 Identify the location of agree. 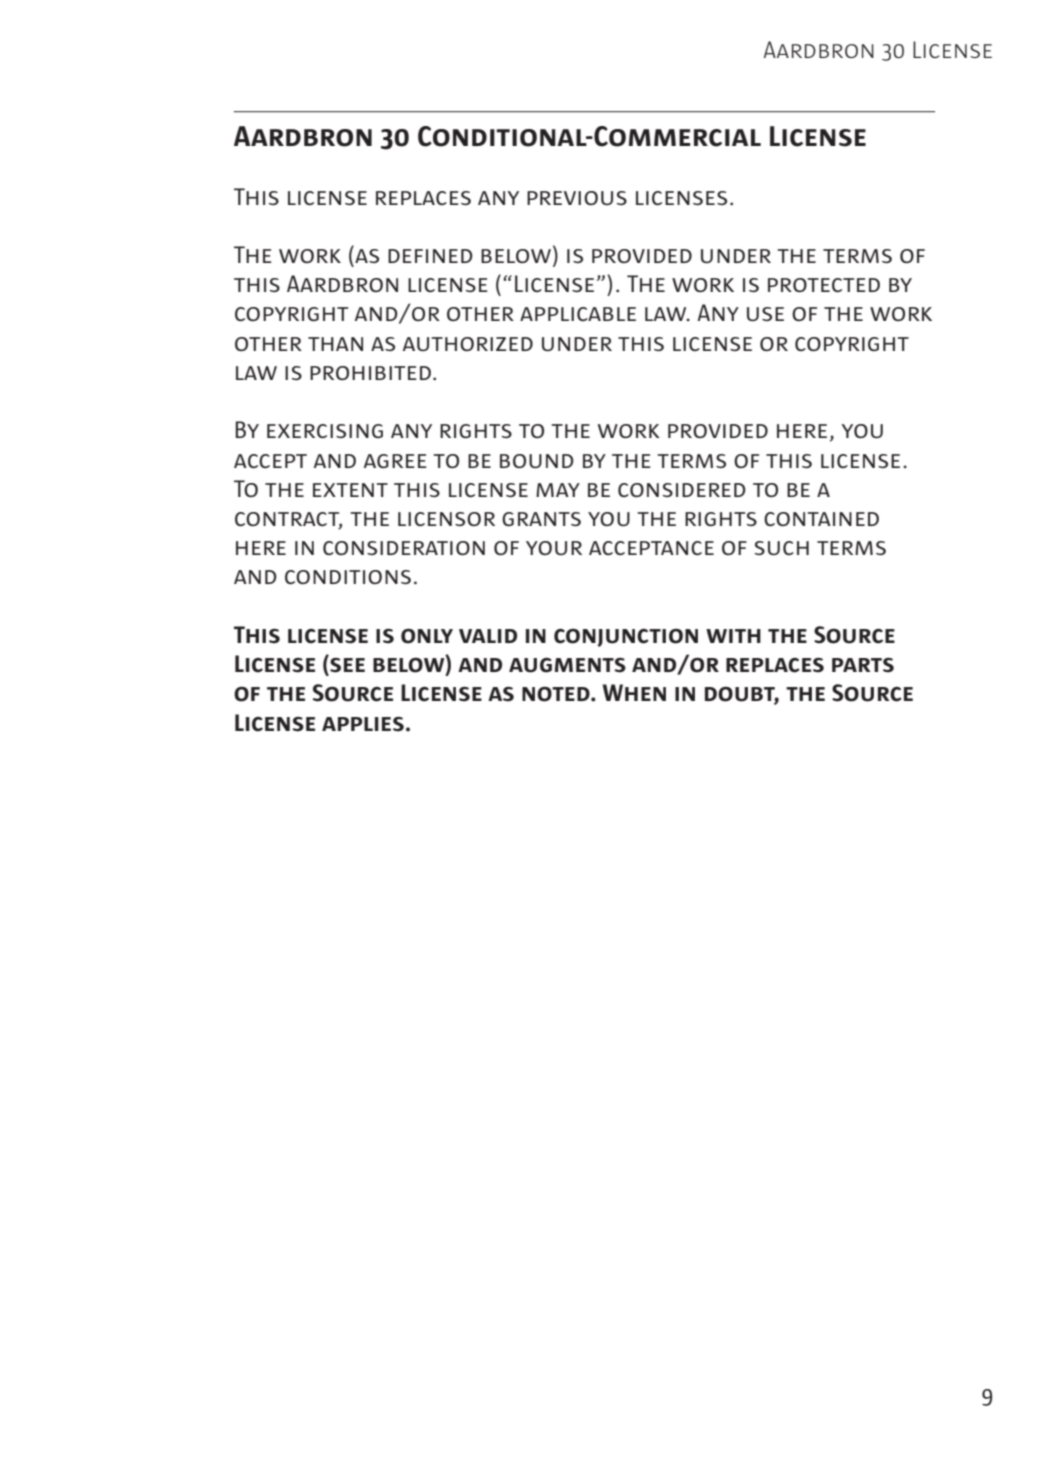
(395, 461).
